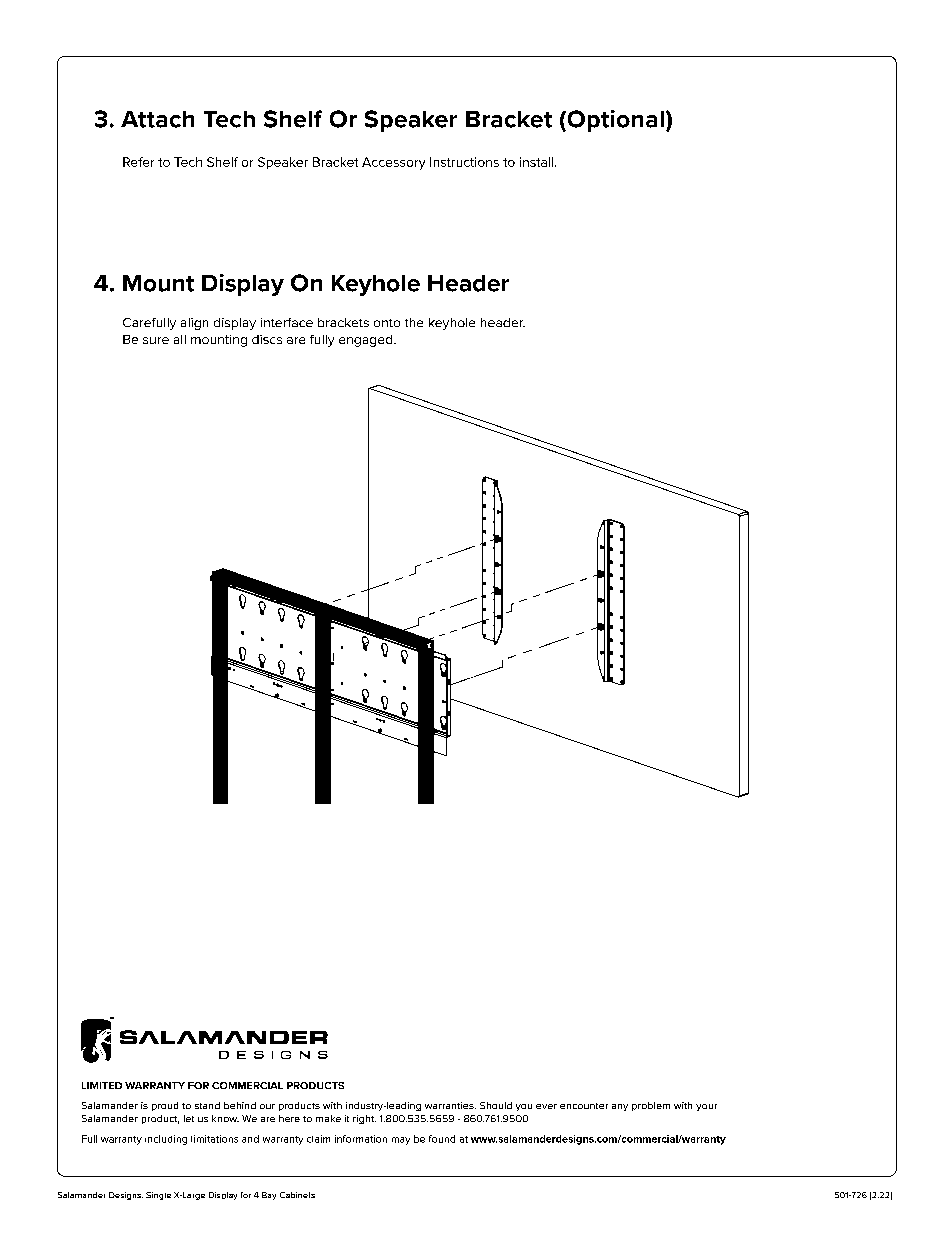  Describe the element at coordinates (138, 162) in the document. I see `Refer` at that location.
